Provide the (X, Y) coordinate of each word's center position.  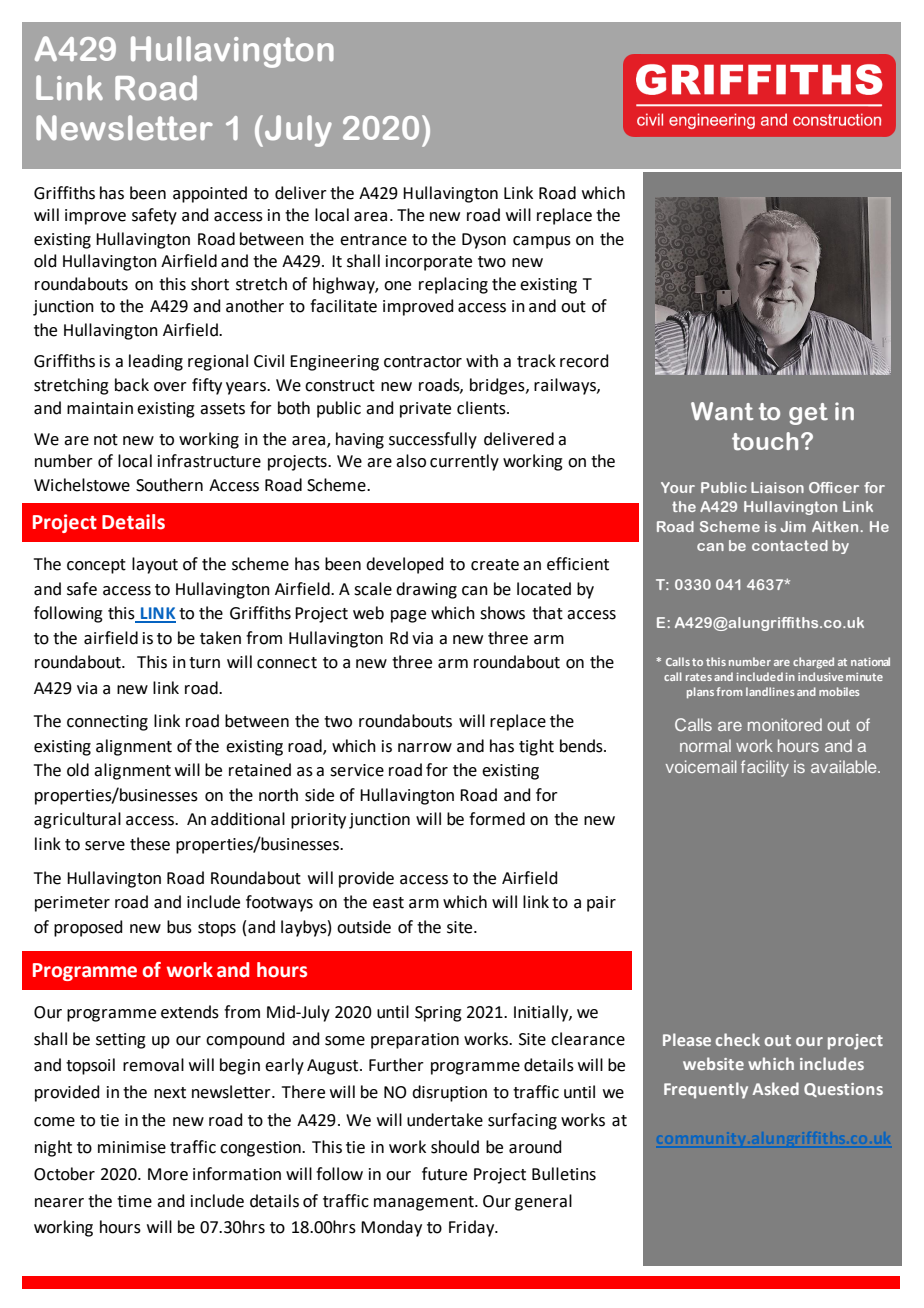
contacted (790, 545)
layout (155, 565)
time (134, 1201)
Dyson (484, 241)
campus (542, 242)
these (150, 844)
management (425, 1203)
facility (765, 768)
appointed (210, 194)
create (495, 565)
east (388, 903)
